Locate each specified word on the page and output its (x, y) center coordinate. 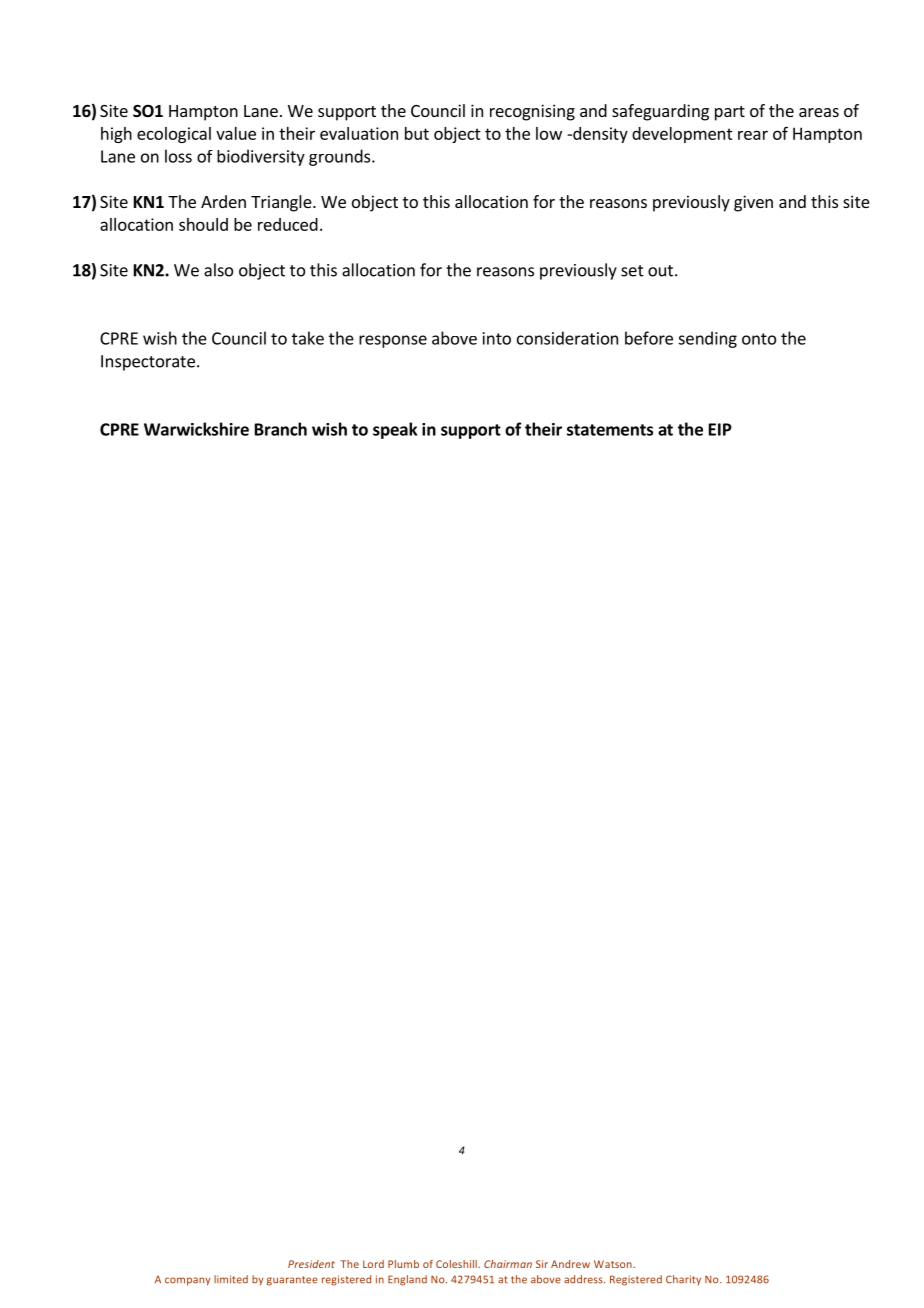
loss (178, 156)
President (311, 1264)
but (417, 133)
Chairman (508, 1264)
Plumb (403, 1264)
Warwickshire (196, 429)
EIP (720, 429)
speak (395, 430)
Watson (614, 1264)
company (187, 1281)
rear (753, 135)
